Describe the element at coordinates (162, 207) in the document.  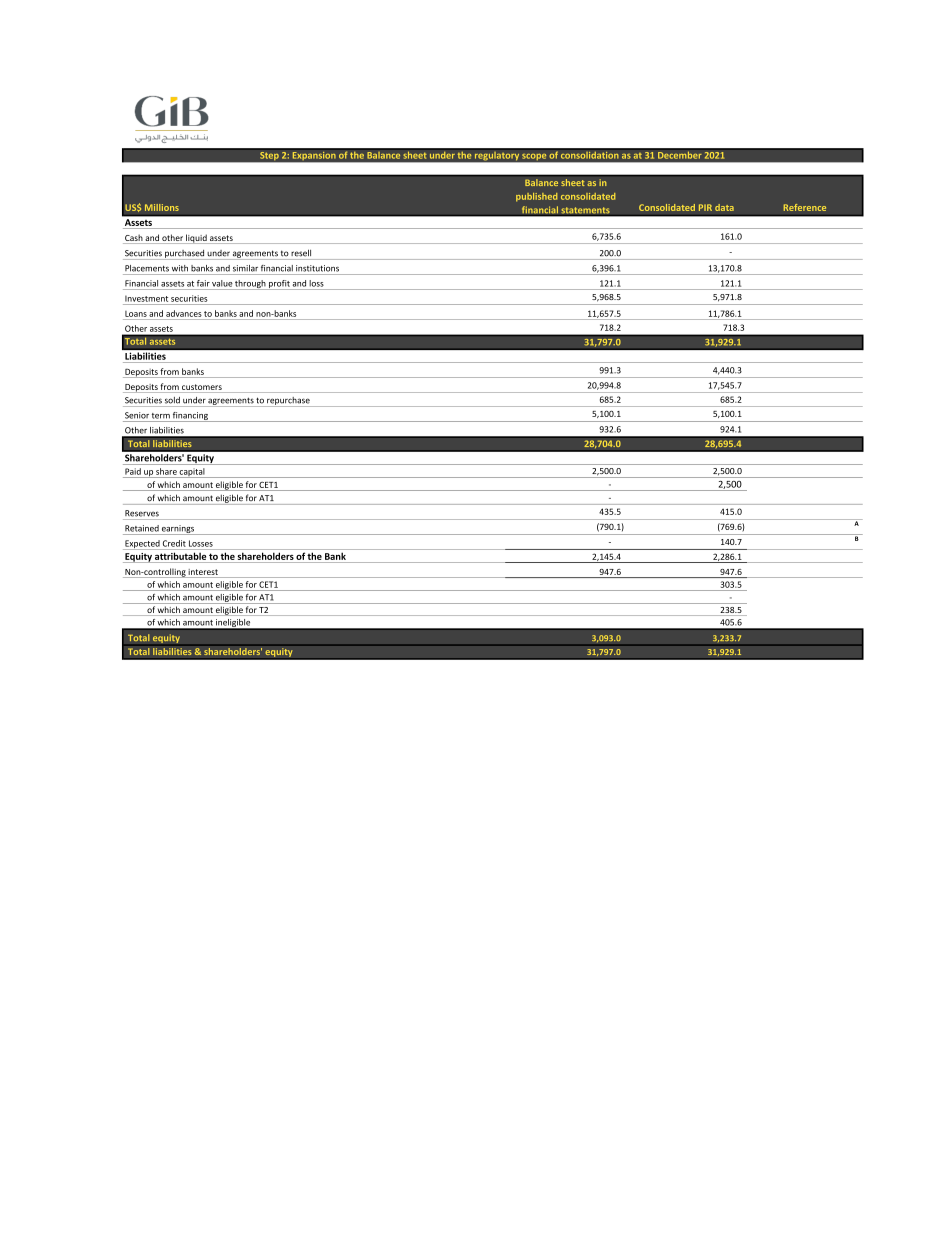
I see `Millions` at that location.
